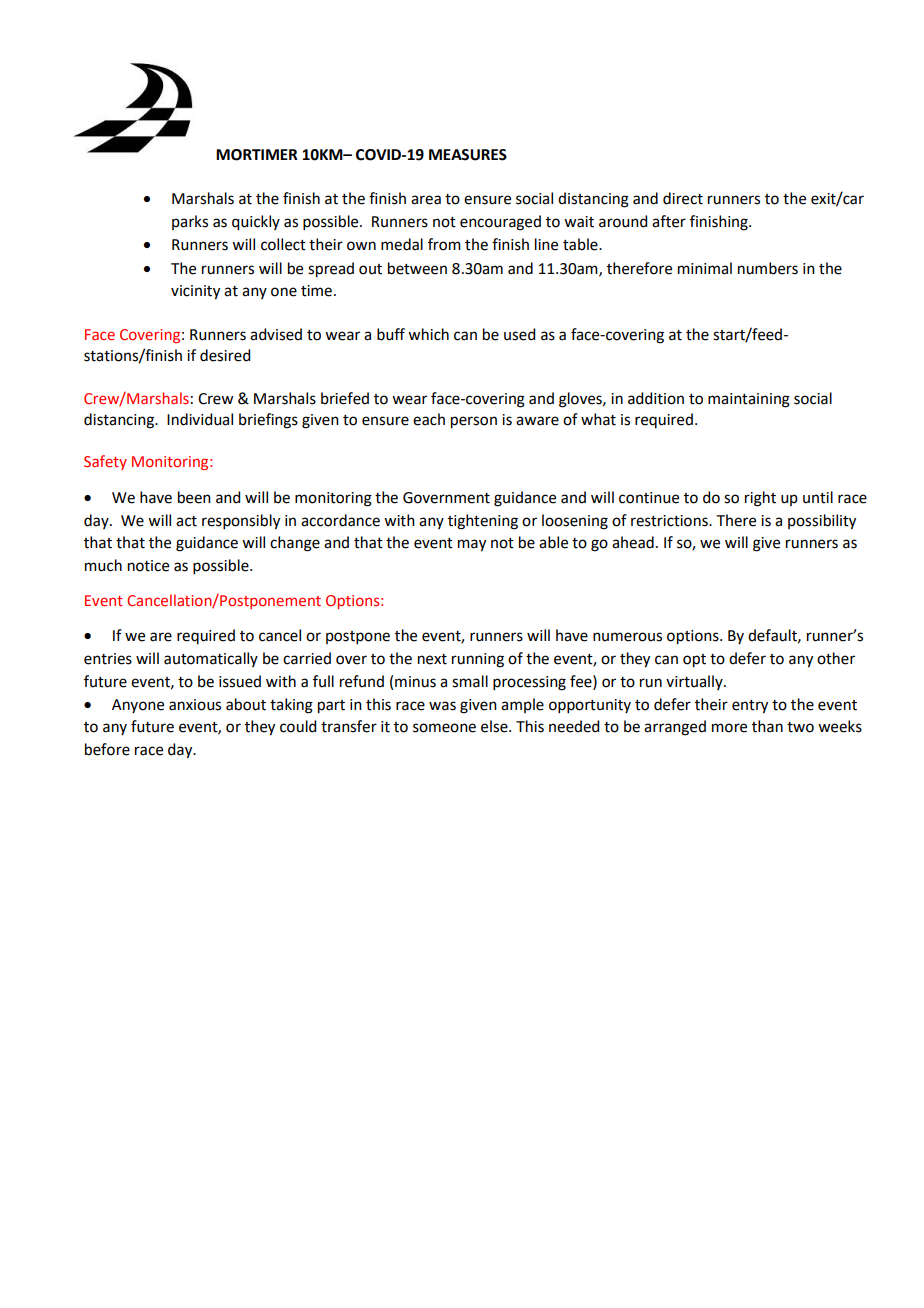 The height and width of the image is (1308, 924). I want to click on vicinity, so click(195, 292).
